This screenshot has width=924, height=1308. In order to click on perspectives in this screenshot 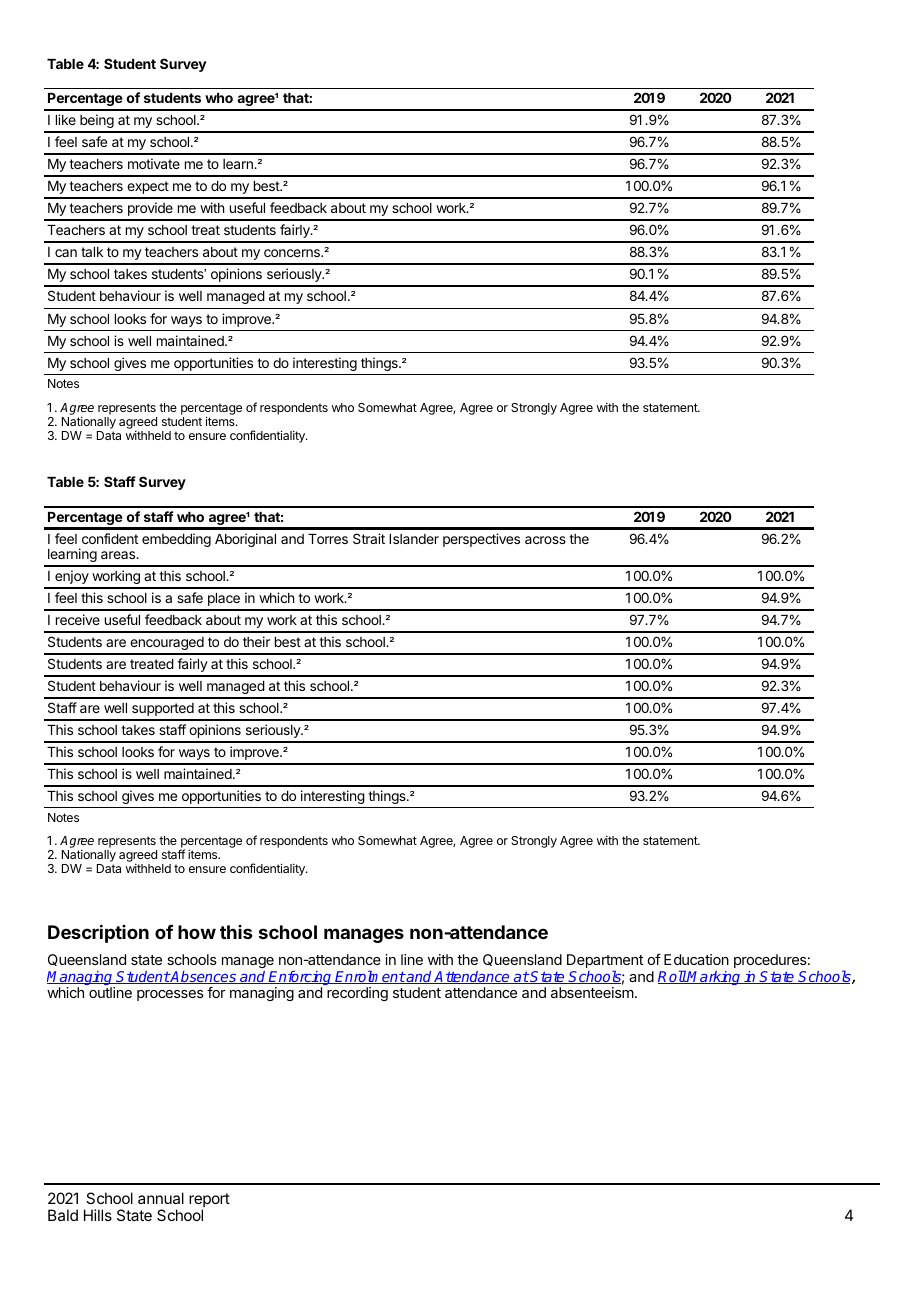, I will do `click(481, 540)`.
